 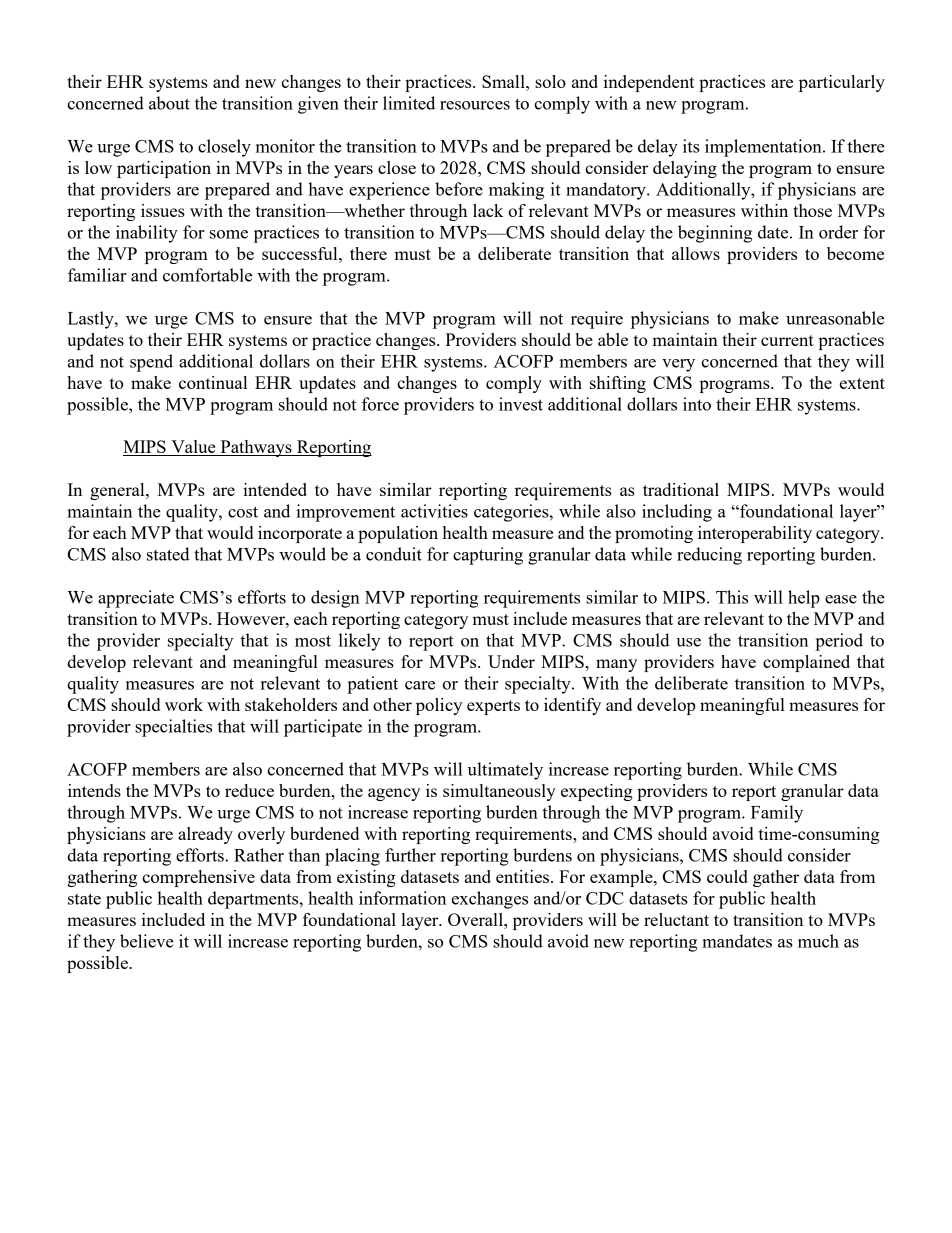 What do you see at coordinates (169, 103) in the screenshot?
I see `about` at bounding box center [169, 103].
